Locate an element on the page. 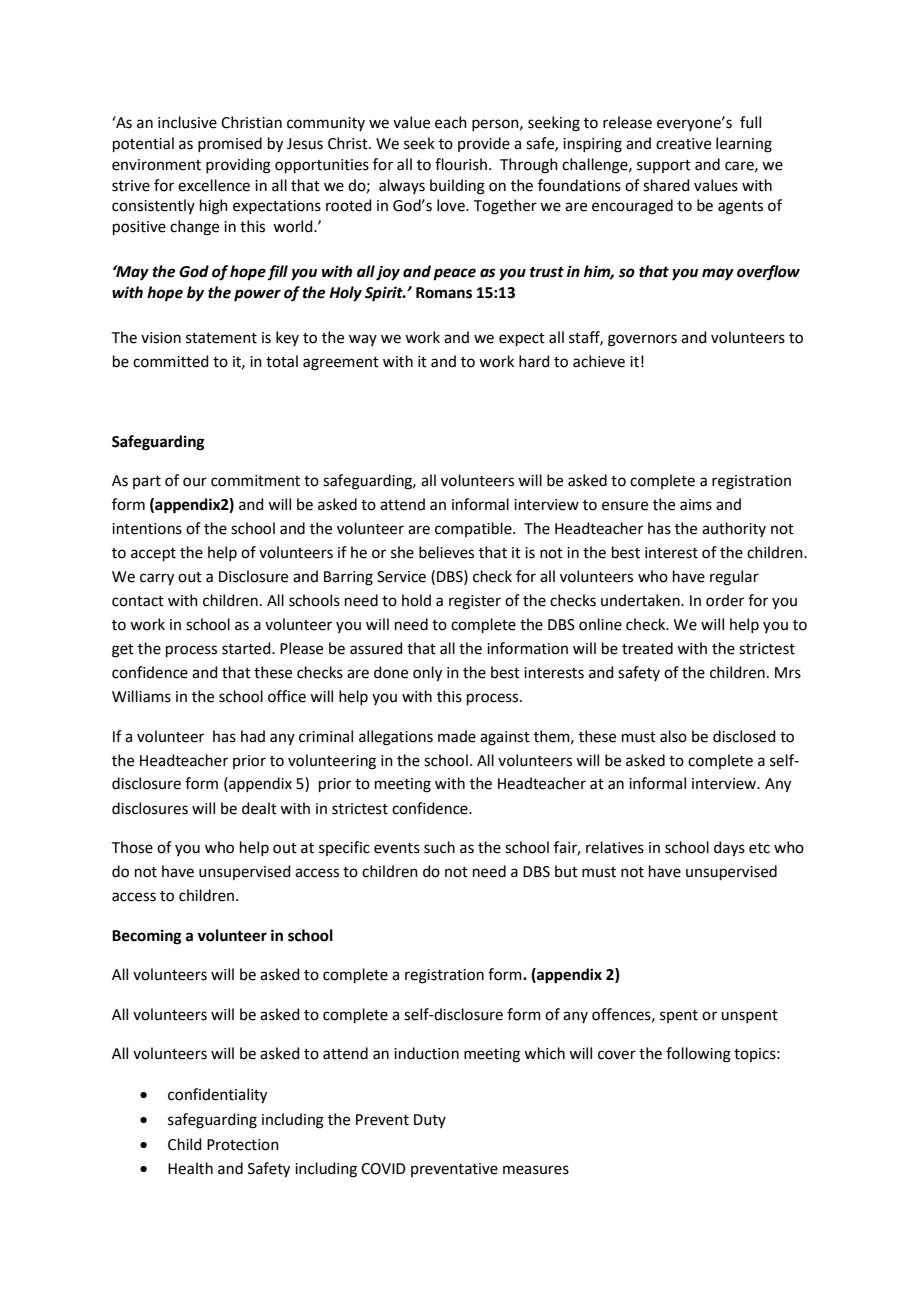 Image resolution: width=924 pixels, height=1308 pixels. Protection is located at coordinates (243, 1145).
